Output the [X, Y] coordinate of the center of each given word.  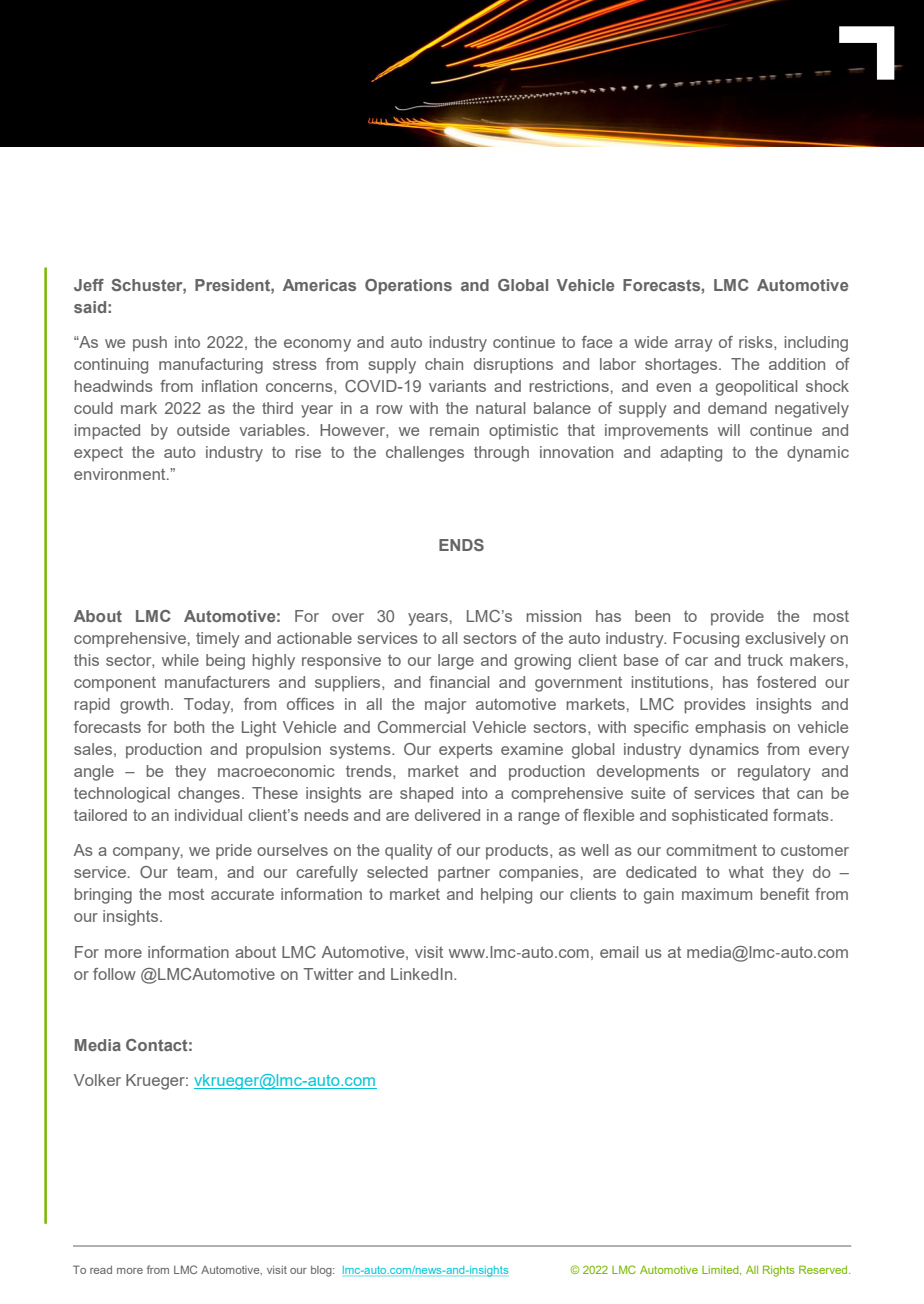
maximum [717, 894]
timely [218, 640]
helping [506, 896]
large [456, 662]
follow [114, 974]
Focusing [706, 640]
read [101, 1270]
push [150, 344]
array [694, 345]
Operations [408, 287]
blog [322, 1271]
